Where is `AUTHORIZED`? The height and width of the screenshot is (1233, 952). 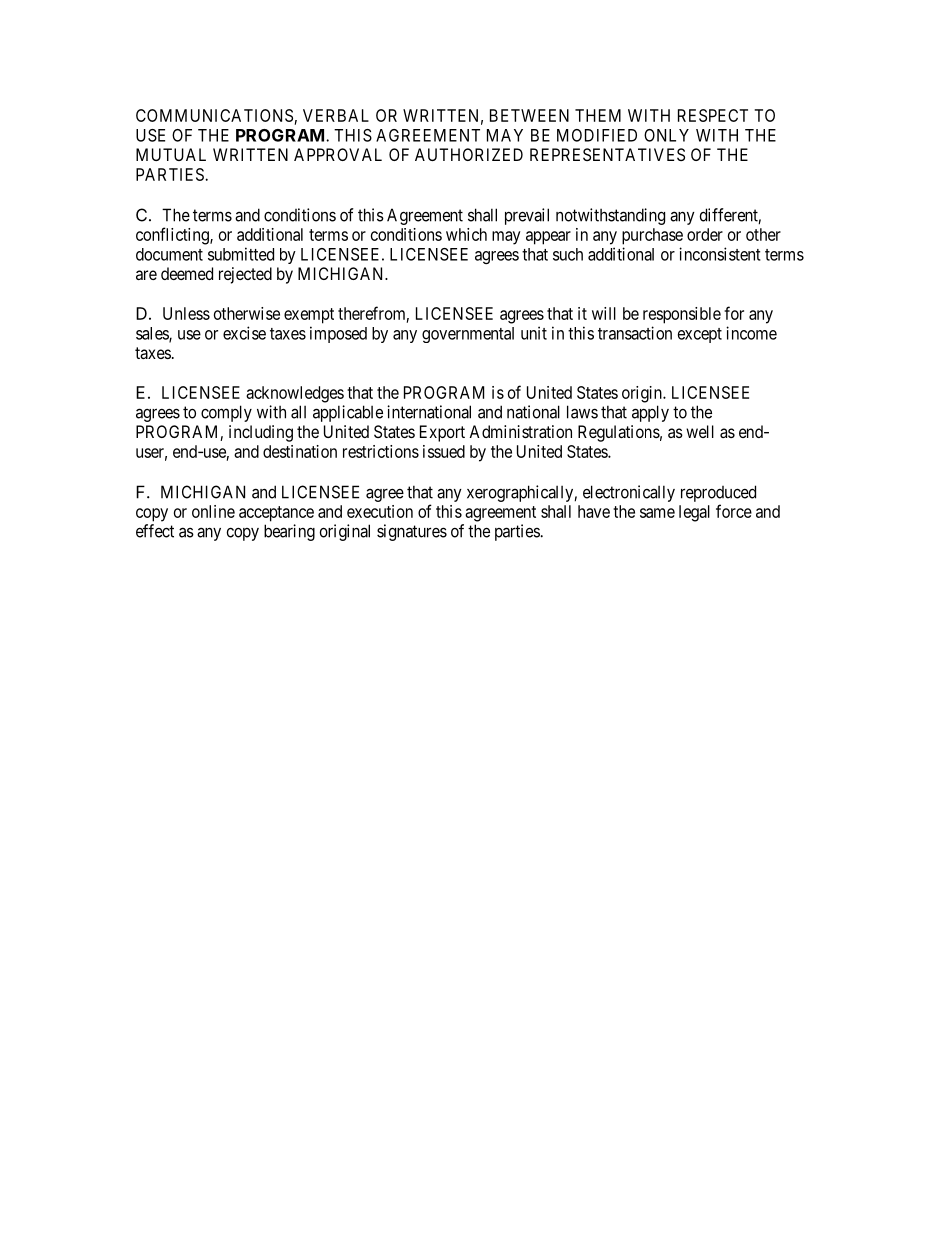
AUTHORIZED is located at coordinates (469, 154).
